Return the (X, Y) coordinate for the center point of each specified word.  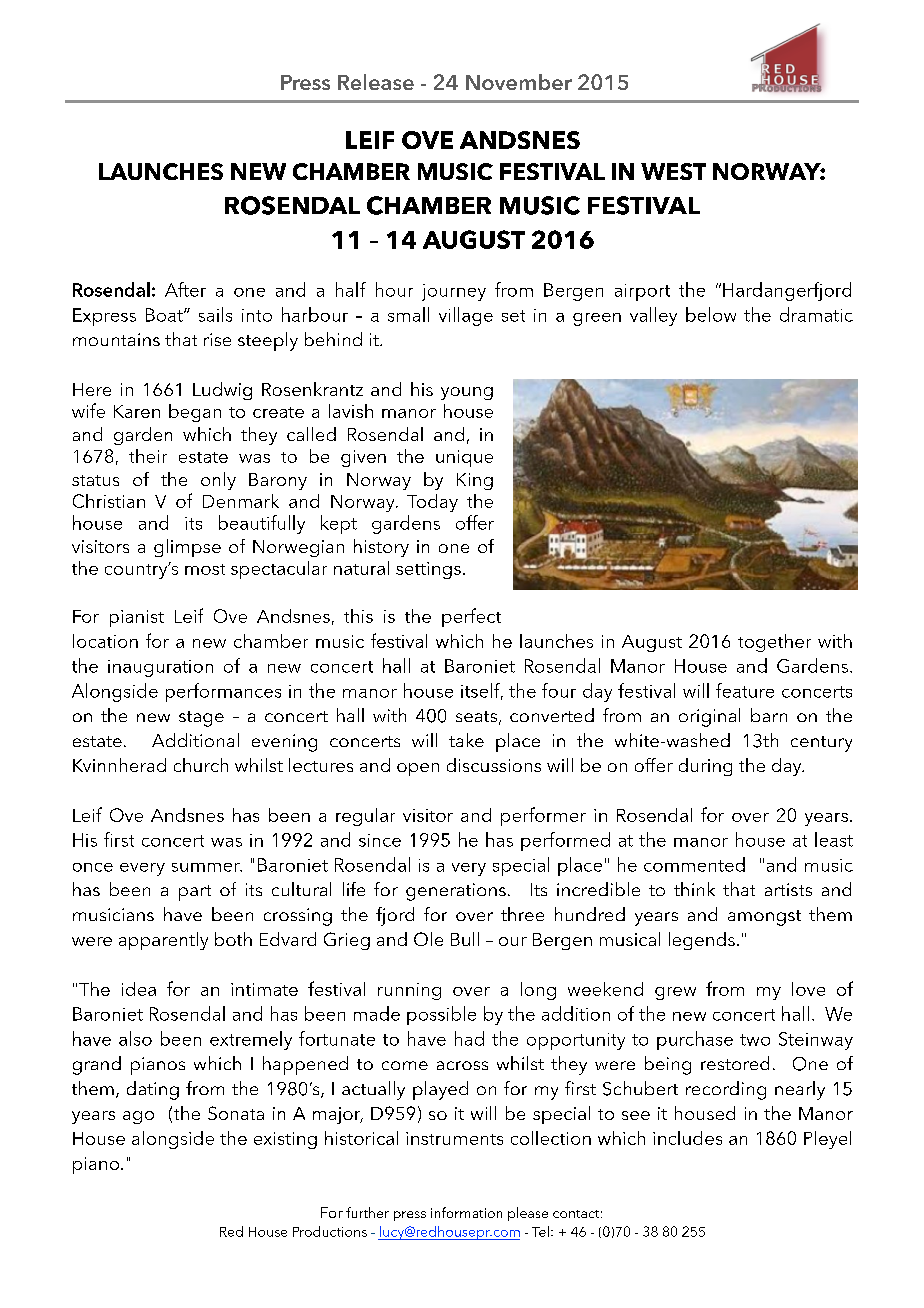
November (519, 82)
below (711, 314)
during (705, 767)
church (201, 765)
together (774, 643)
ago (138, 1117)
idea (139, 989)
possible (441, 1015)
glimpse (187, 548)
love (808, 989)
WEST (673, 171)
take (466, 740)
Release (376, 82)
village (466, 316)
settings (428, 570)
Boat (165, 315)
